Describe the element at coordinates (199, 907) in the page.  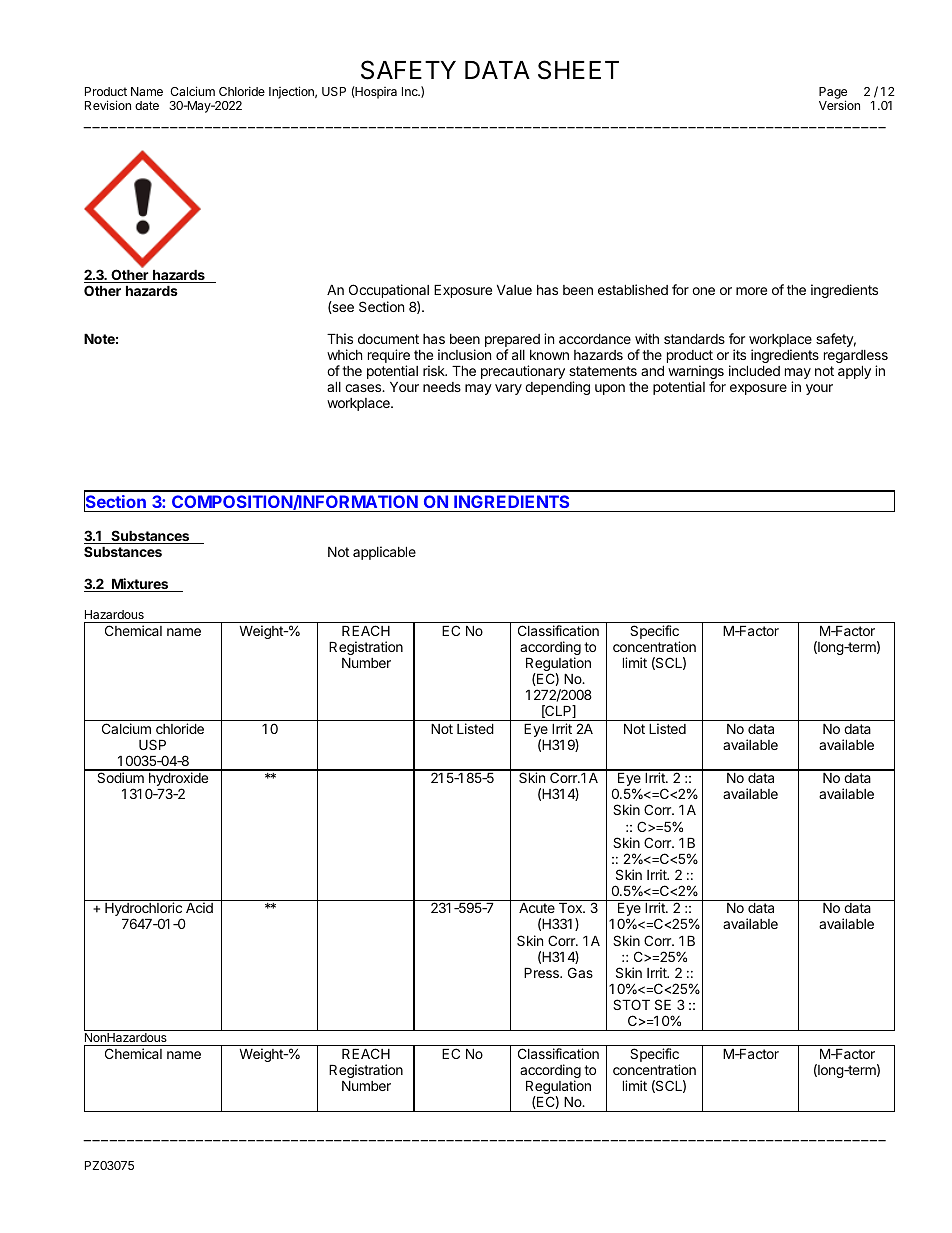
I see `Acid` at that location.
